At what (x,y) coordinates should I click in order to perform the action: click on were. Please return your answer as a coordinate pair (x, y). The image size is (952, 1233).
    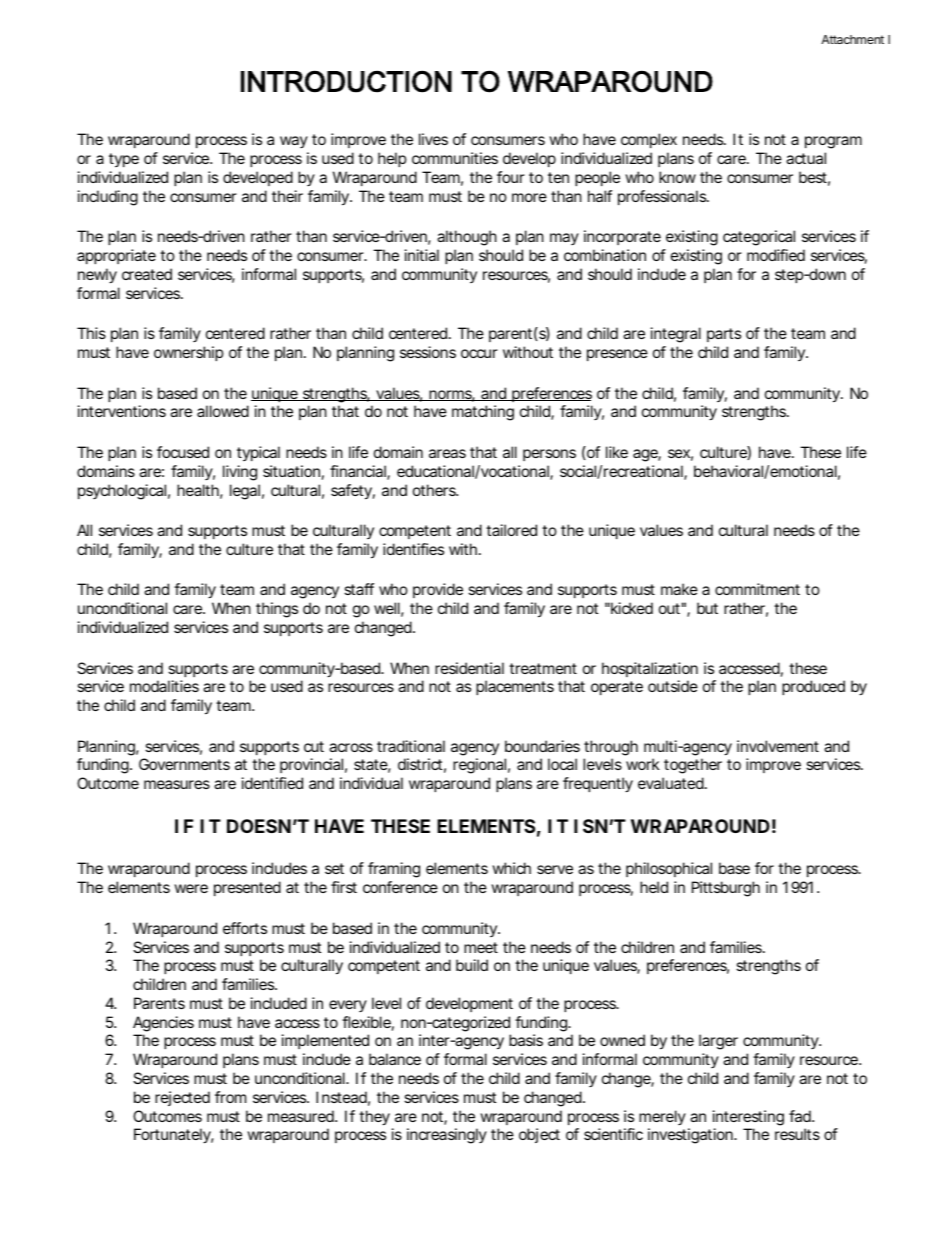
    Looking at the image, I should click on (191, 888).
